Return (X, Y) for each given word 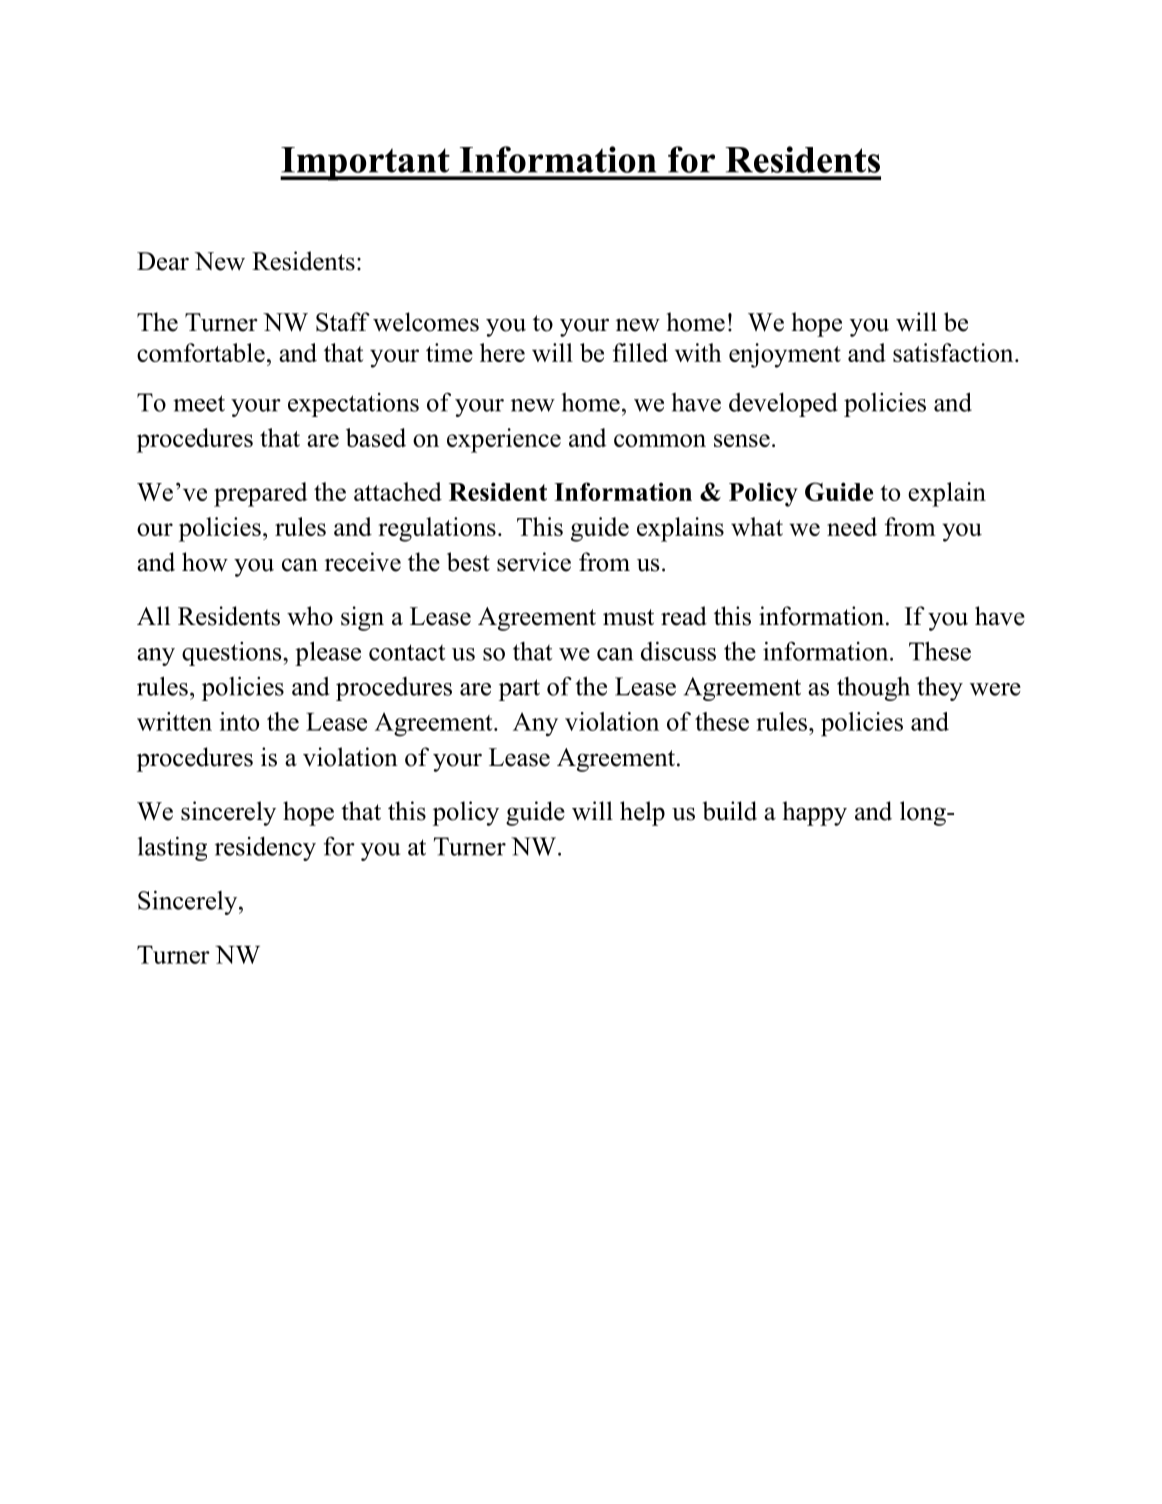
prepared (261, 494)
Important (366, 164)
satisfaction (954, 352)
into (239, 721)
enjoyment (785, 355)
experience (504, 440)
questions (233, 654)
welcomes (426, 322)
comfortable (201, 352)
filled (640, 352)
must (628, 617)
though (873, 689)
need (852, 526)
